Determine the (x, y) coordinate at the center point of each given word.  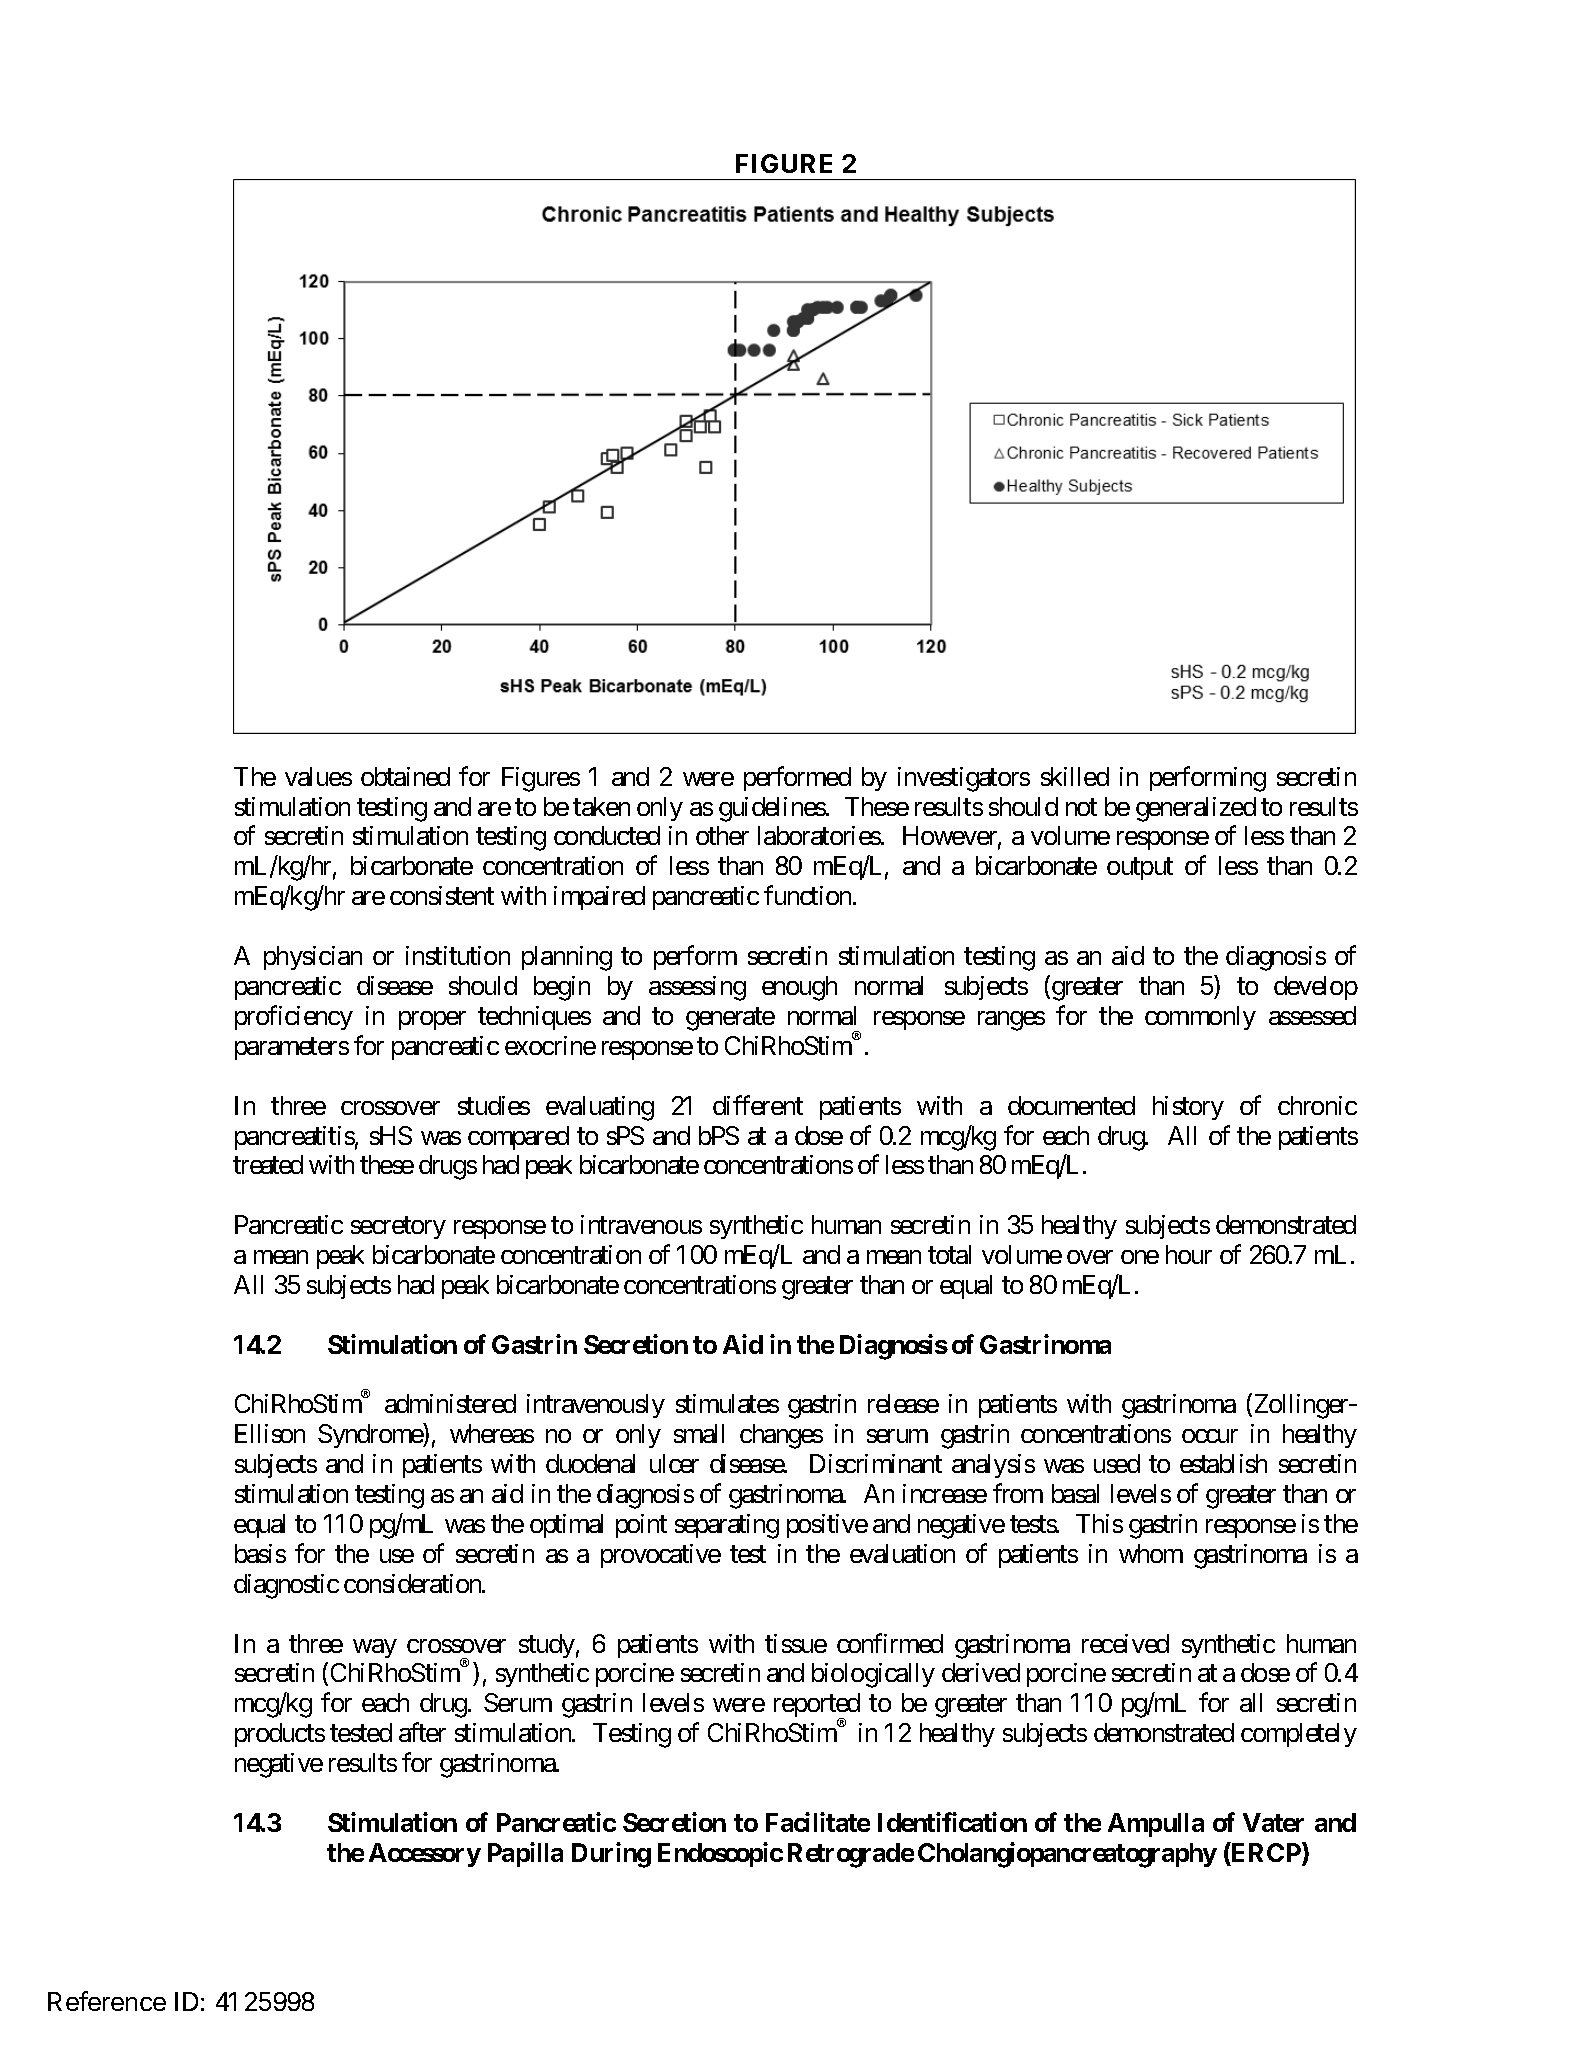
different (758, 1105)
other (722, 835)
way (375, 1648)
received (1125, 1643)
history (1188, 1108)
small (699, 1433)
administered (450, 1403)
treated (268, 1164)
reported (817, 1707)
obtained (405, 776)
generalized (1196, 809)
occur (1210, 1436)
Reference (107, 2001)
